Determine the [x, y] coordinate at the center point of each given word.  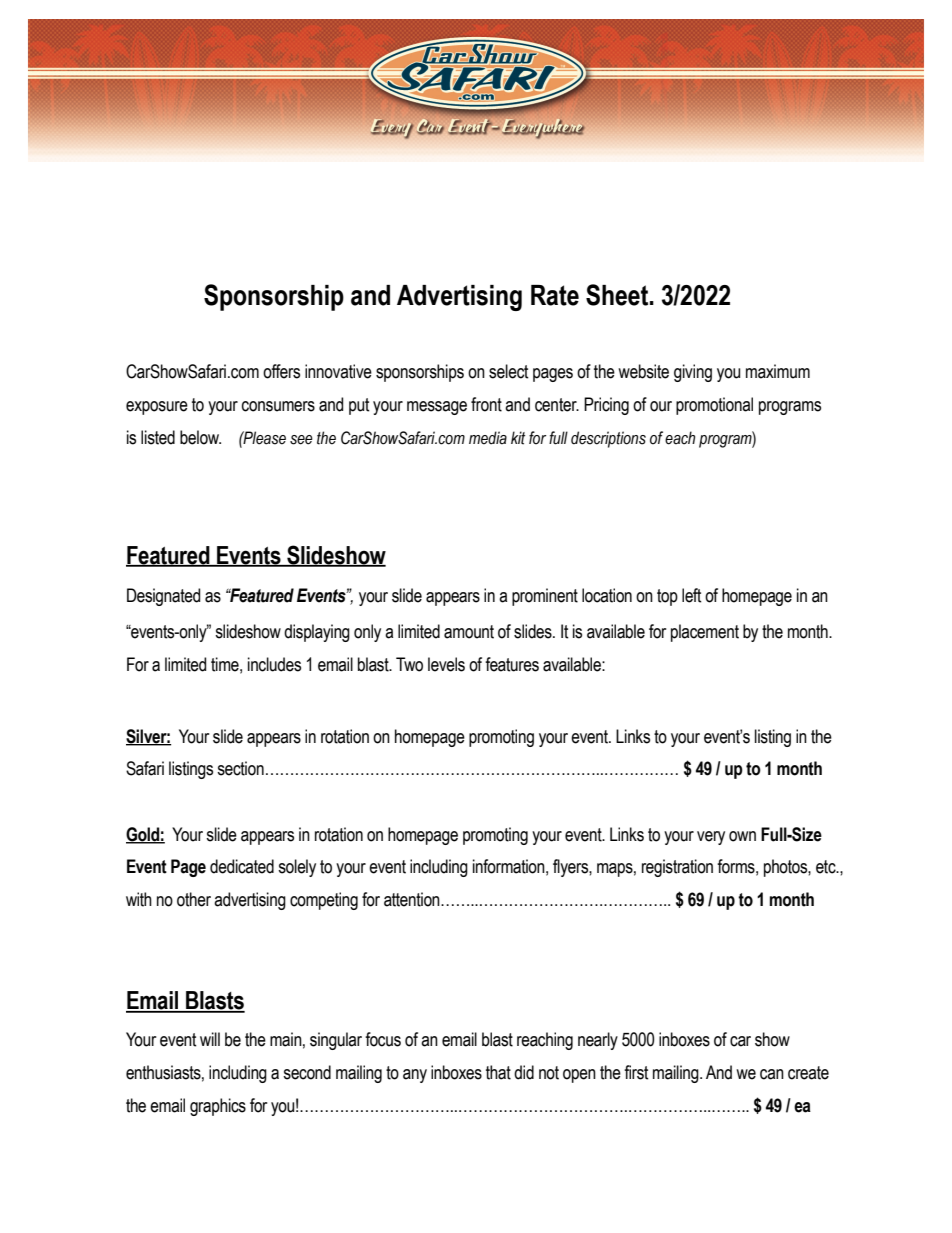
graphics [218, 1107]
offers [281, 371]
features [512, 664]
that [498, 1072]
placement [705, 633]
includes [274, 664]
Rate [555, 295]
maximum [778, 371]
